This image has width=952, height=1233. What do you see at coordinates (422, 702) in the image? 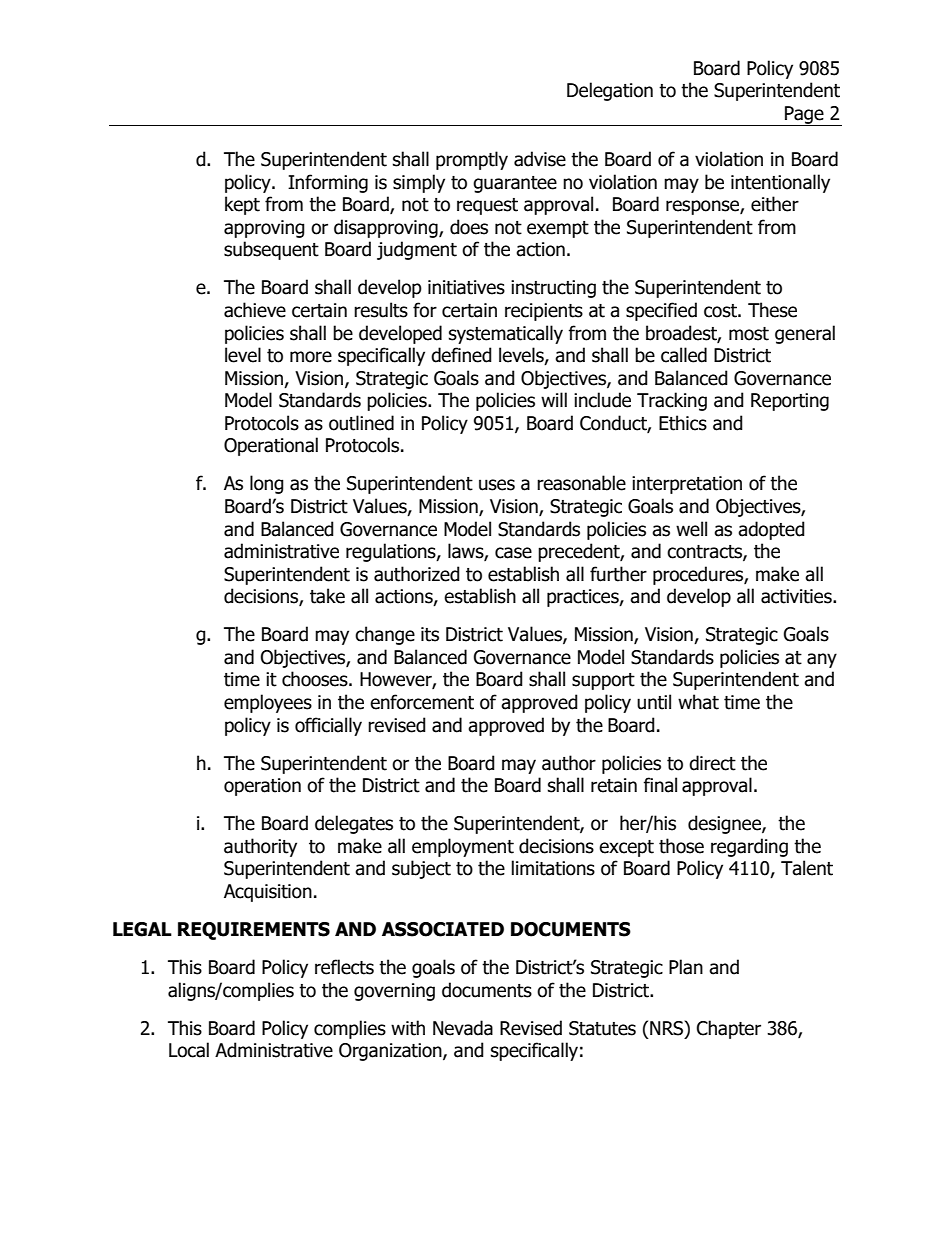
I see `enforcement` at bounding box center [422, 702].
